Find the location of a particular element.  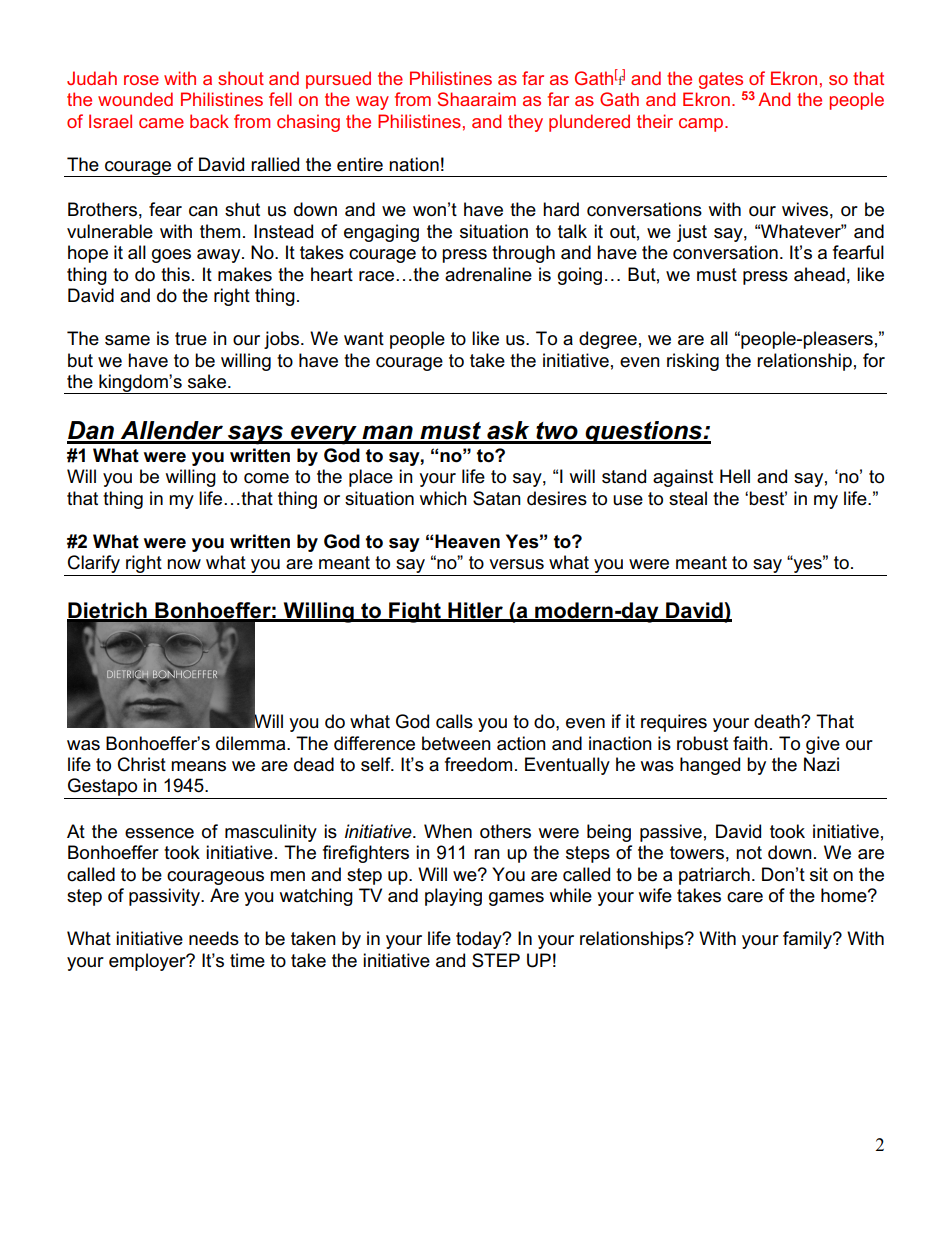

came is located at coordinates (161, 123).
